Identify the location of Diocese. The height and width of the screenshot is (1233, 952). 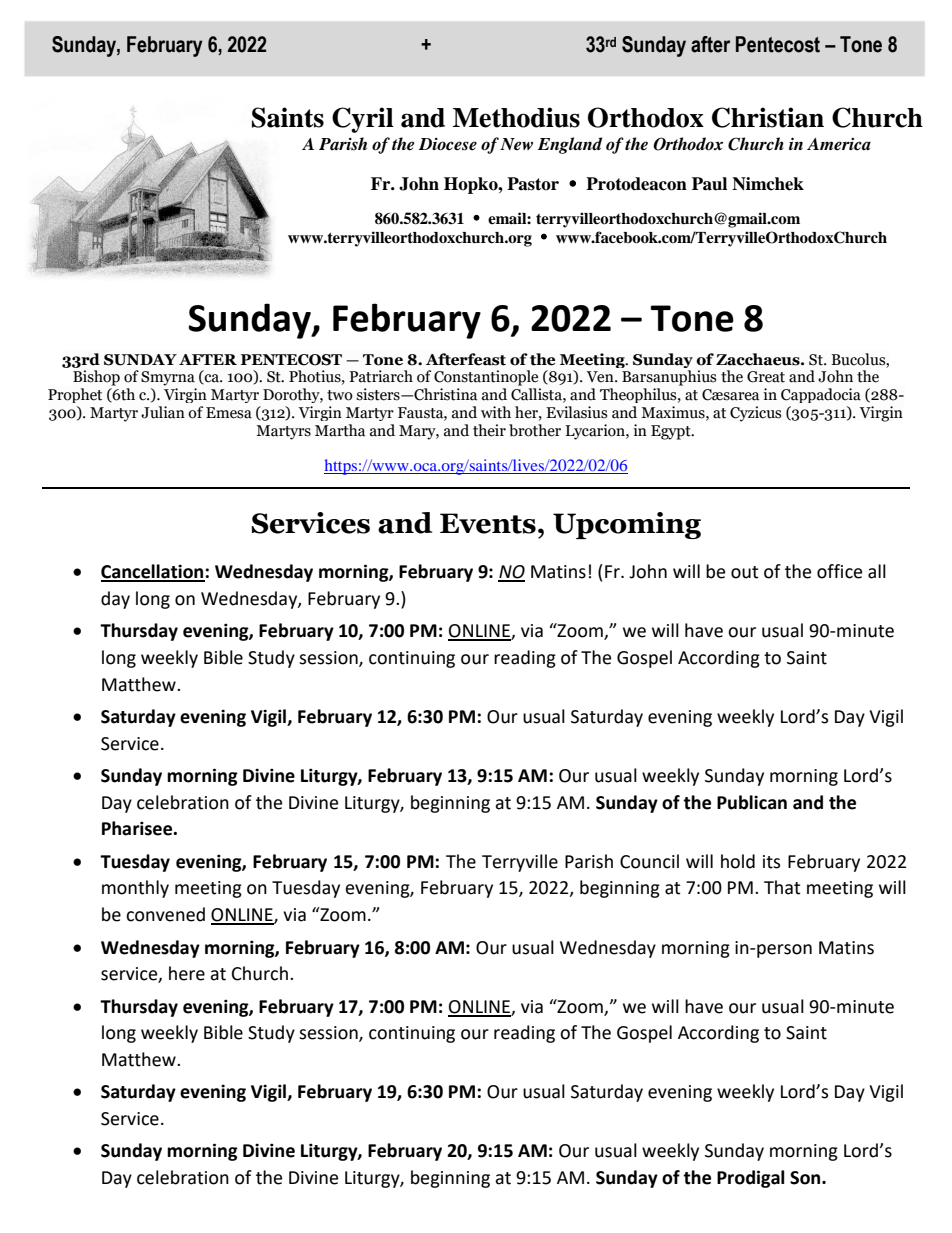
(448, 144).
